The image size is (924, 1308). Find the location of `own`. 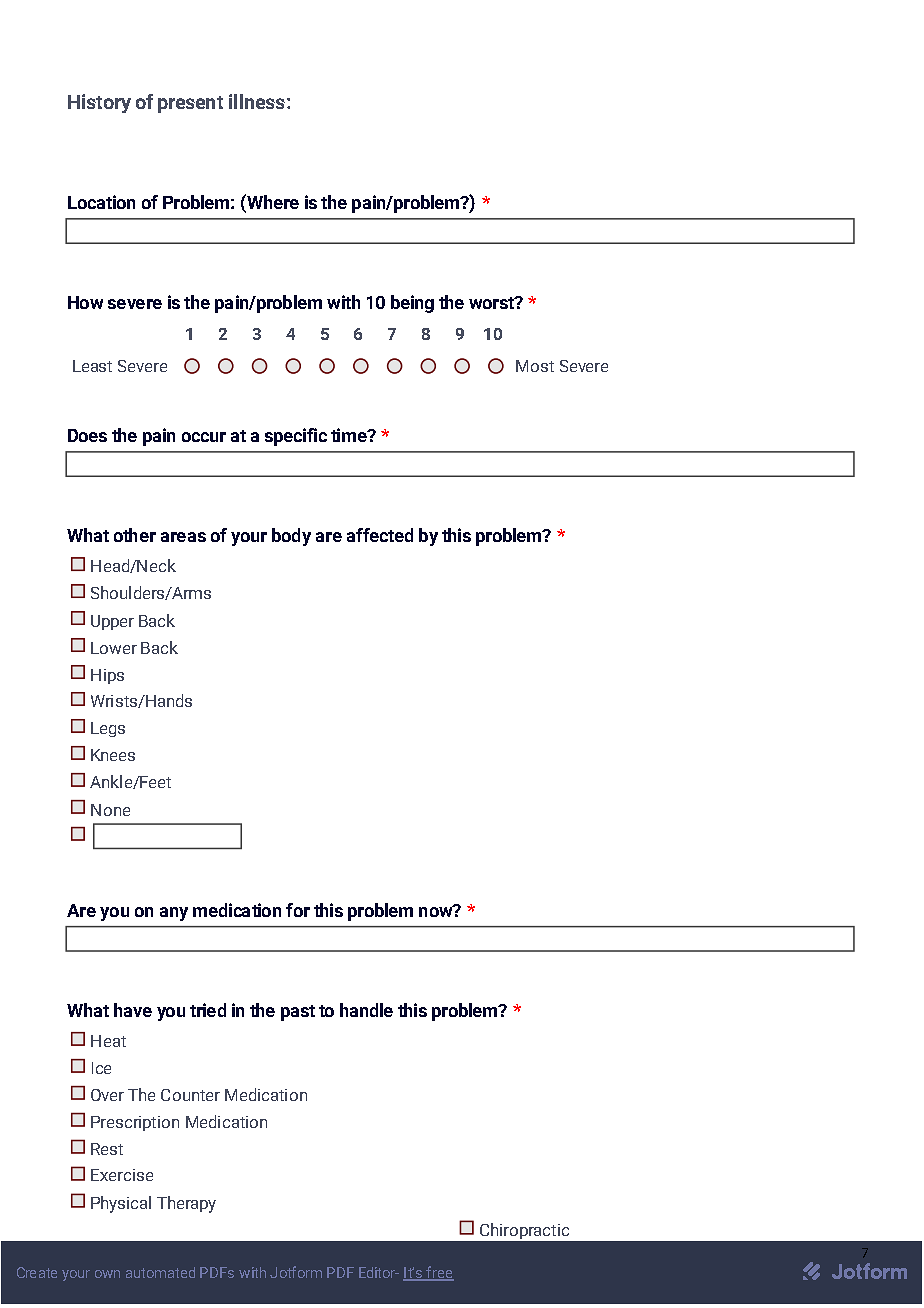

own is located at coordinates (107, 1274).
